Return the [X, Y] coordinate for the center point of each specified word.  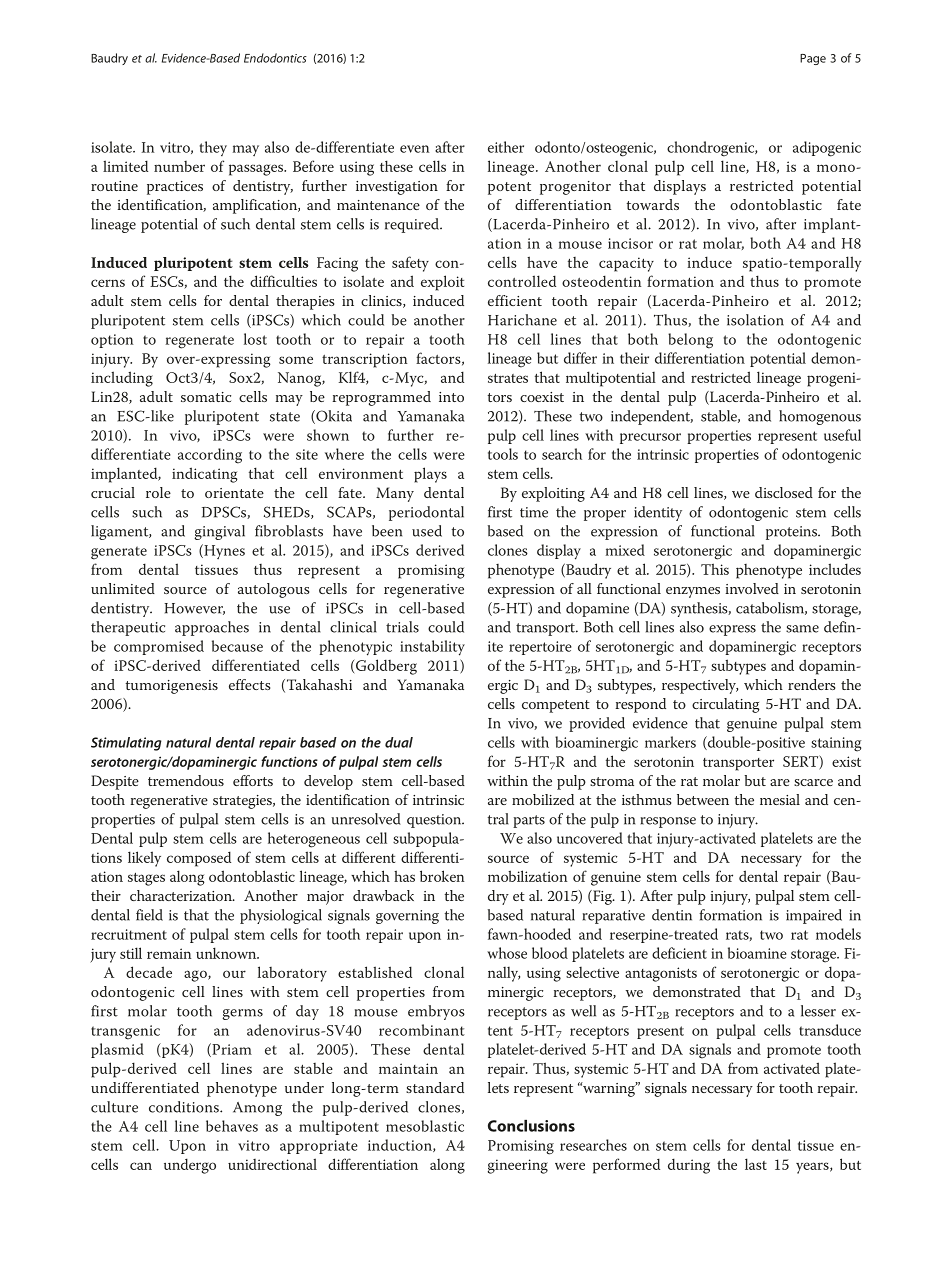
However [194, 609]
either [506, 147]
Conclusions [531, 1126]
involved [752, 588]
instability [432, 648]
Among [257, 1109]
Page [813, 59]
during [689, 1166]
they [213, 148]
